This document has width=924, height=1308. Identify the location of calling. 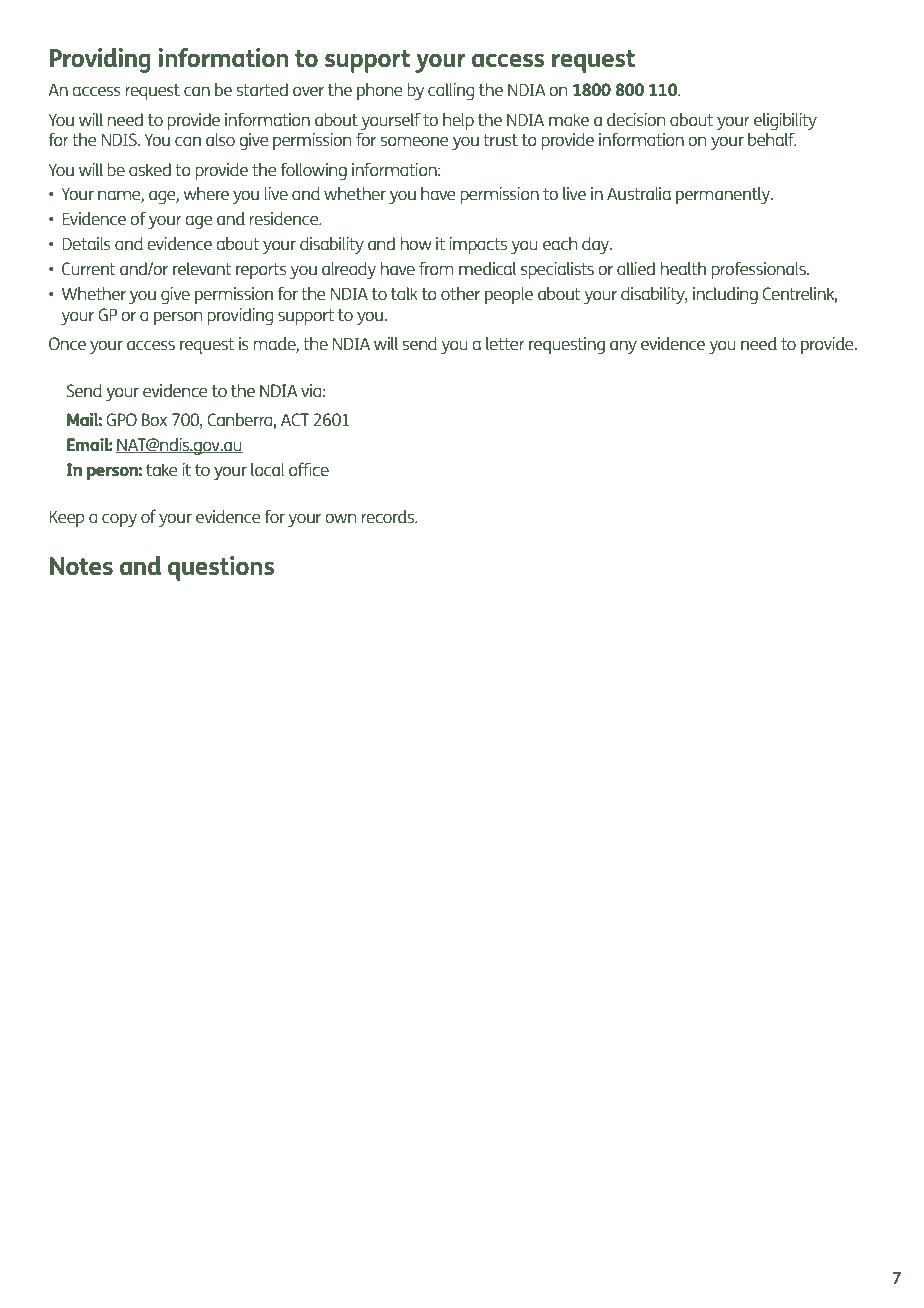
(451, 91).
